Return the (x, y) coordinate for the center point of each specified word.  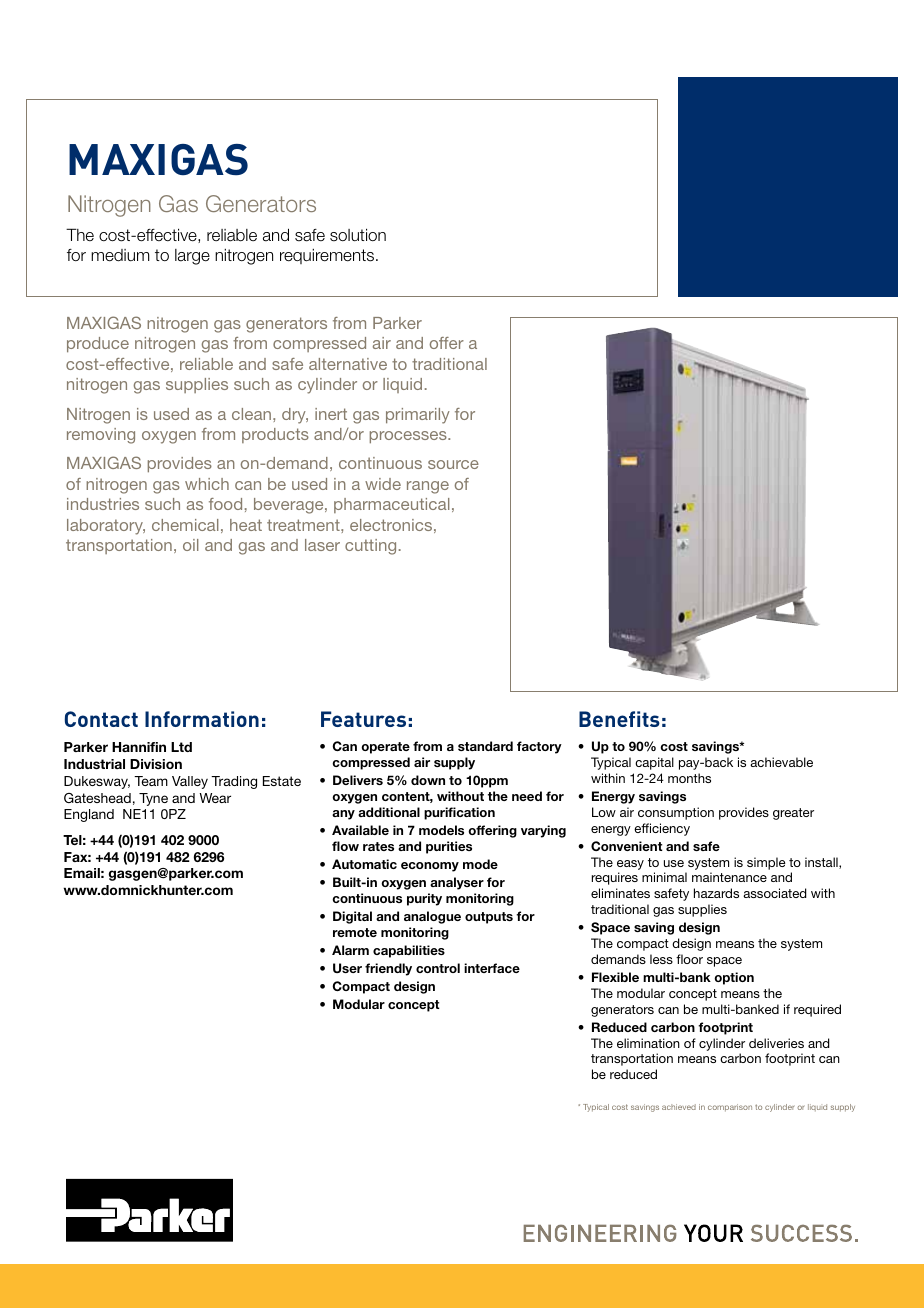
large (192, 257)
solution (358, 235)
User (347, 968)
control (438, 968)
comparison (730, 1108)
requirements (327, 256)
